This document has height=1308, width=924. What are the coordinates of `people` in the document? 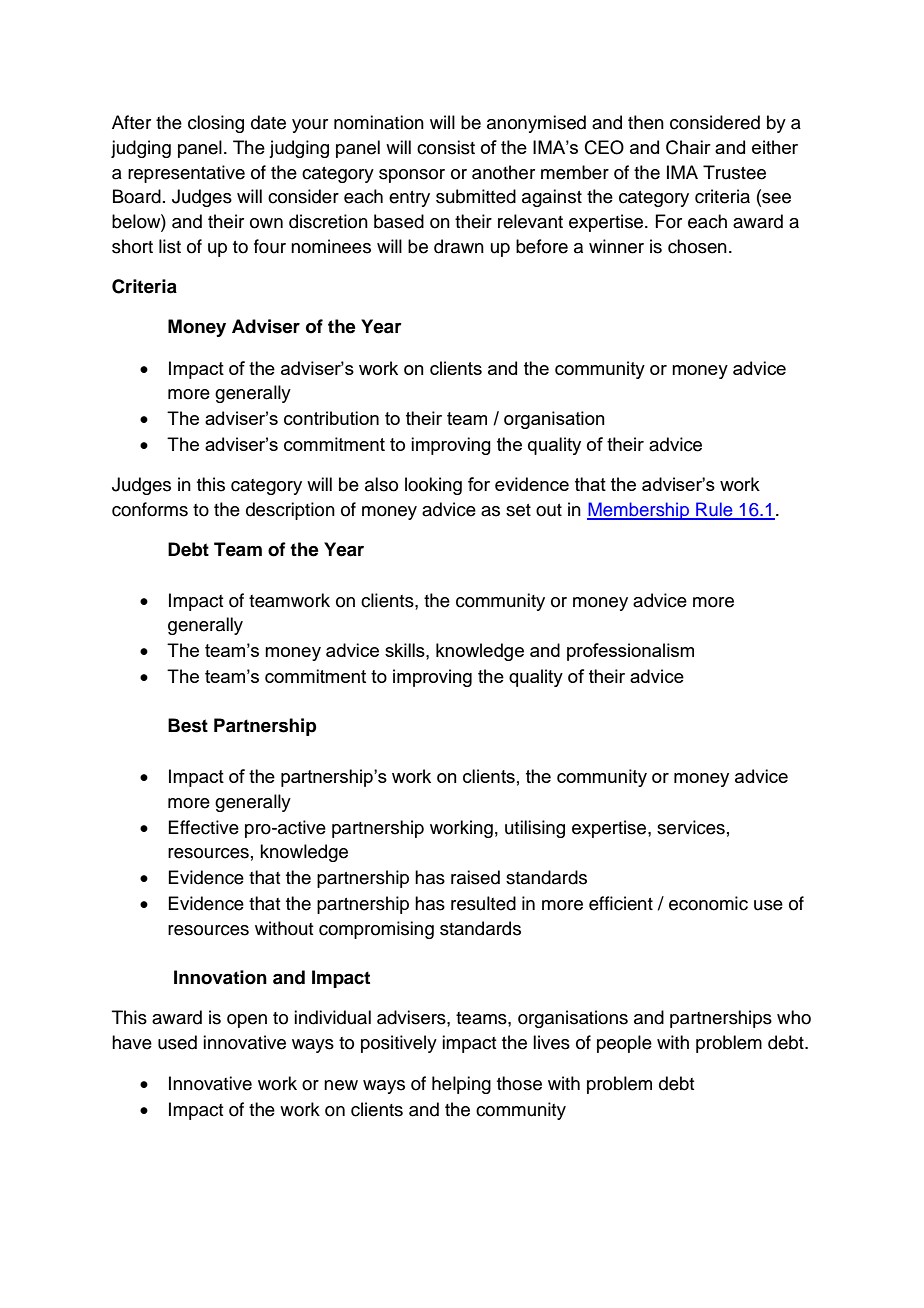 It's located at (624, 1044).
